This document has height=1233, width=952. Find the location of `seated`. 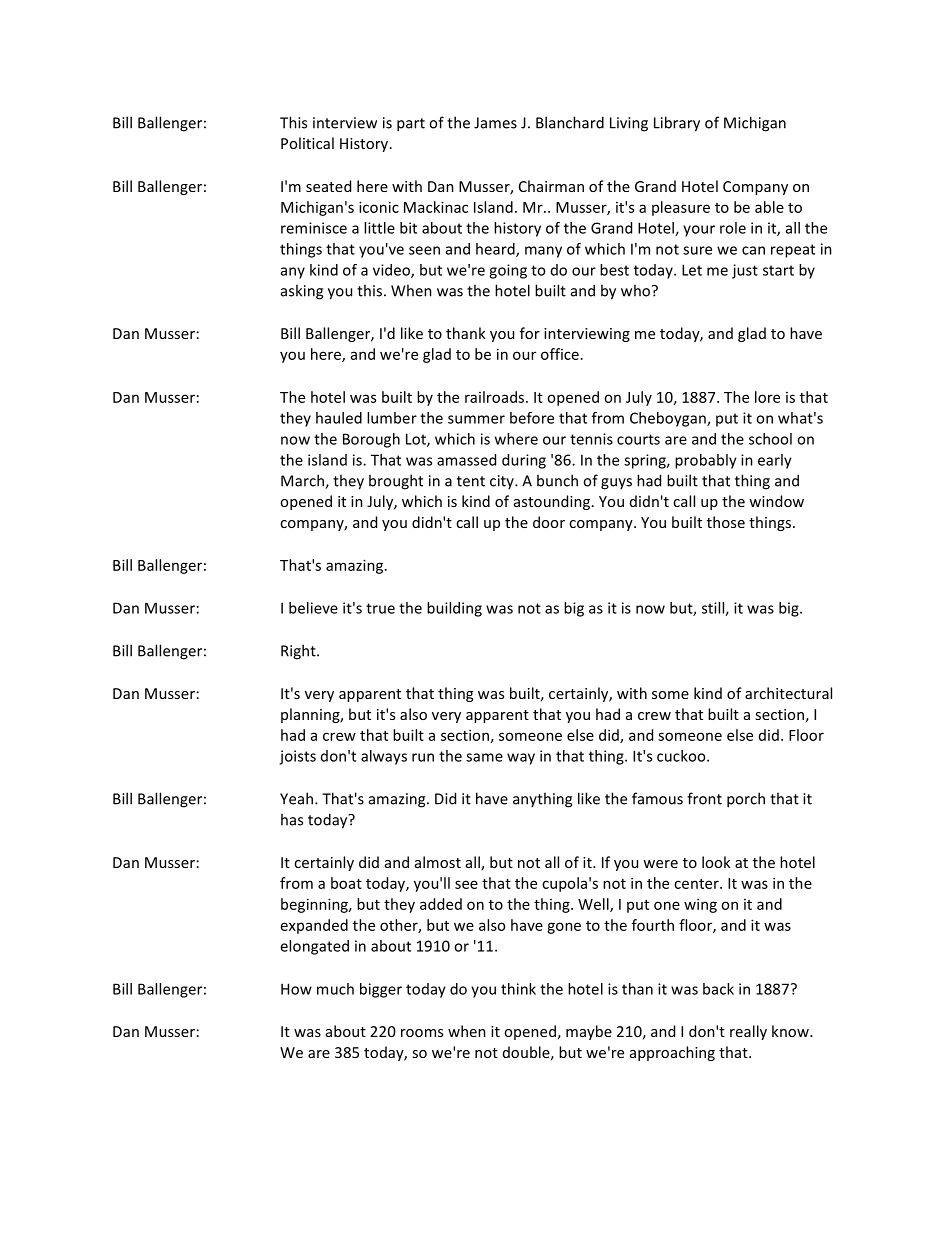

seated is located at coordinates (328, 186).
